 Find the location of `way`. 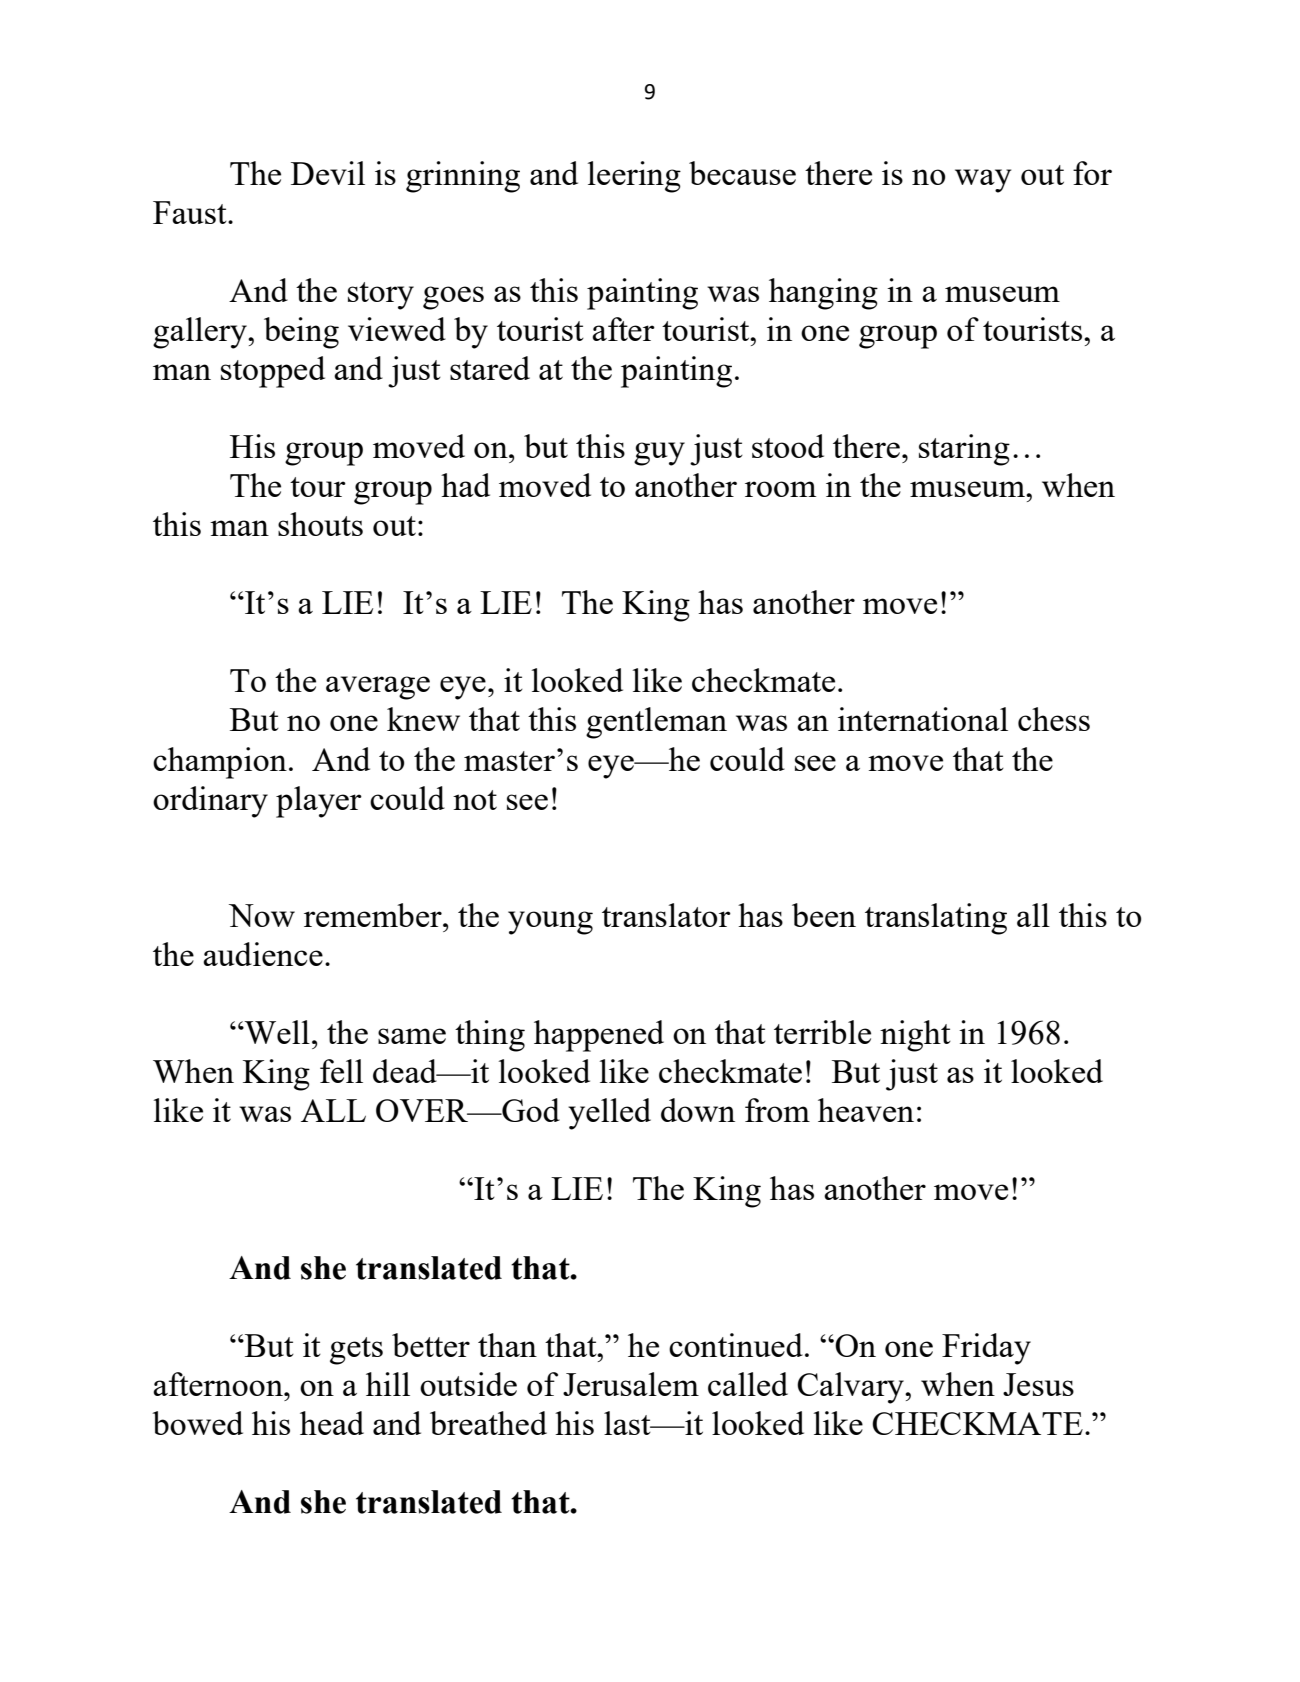

way is located at coordinates (983, 181).
